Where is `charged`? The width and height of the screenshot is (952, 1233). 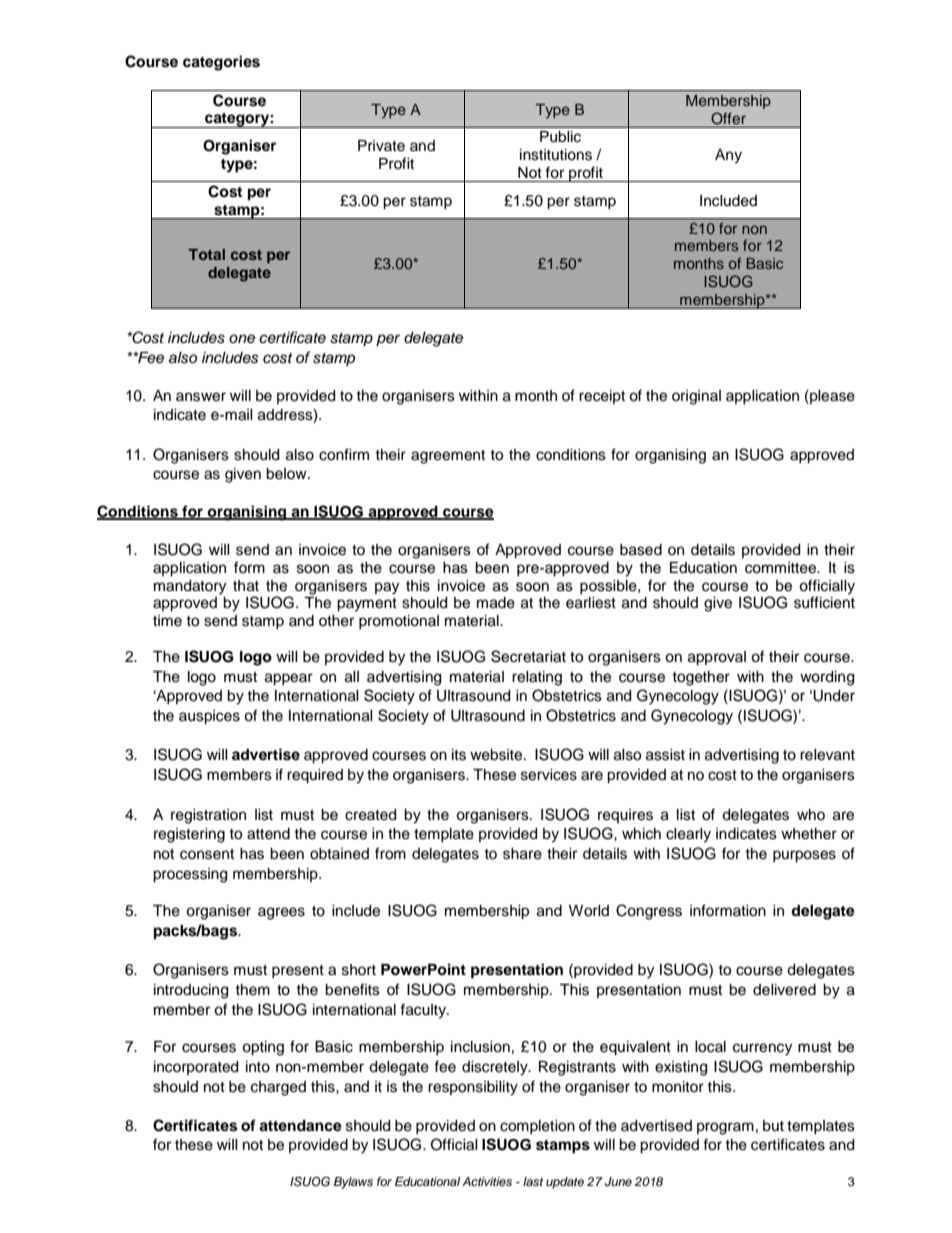
charged is located at coordinates (278, 1088).
